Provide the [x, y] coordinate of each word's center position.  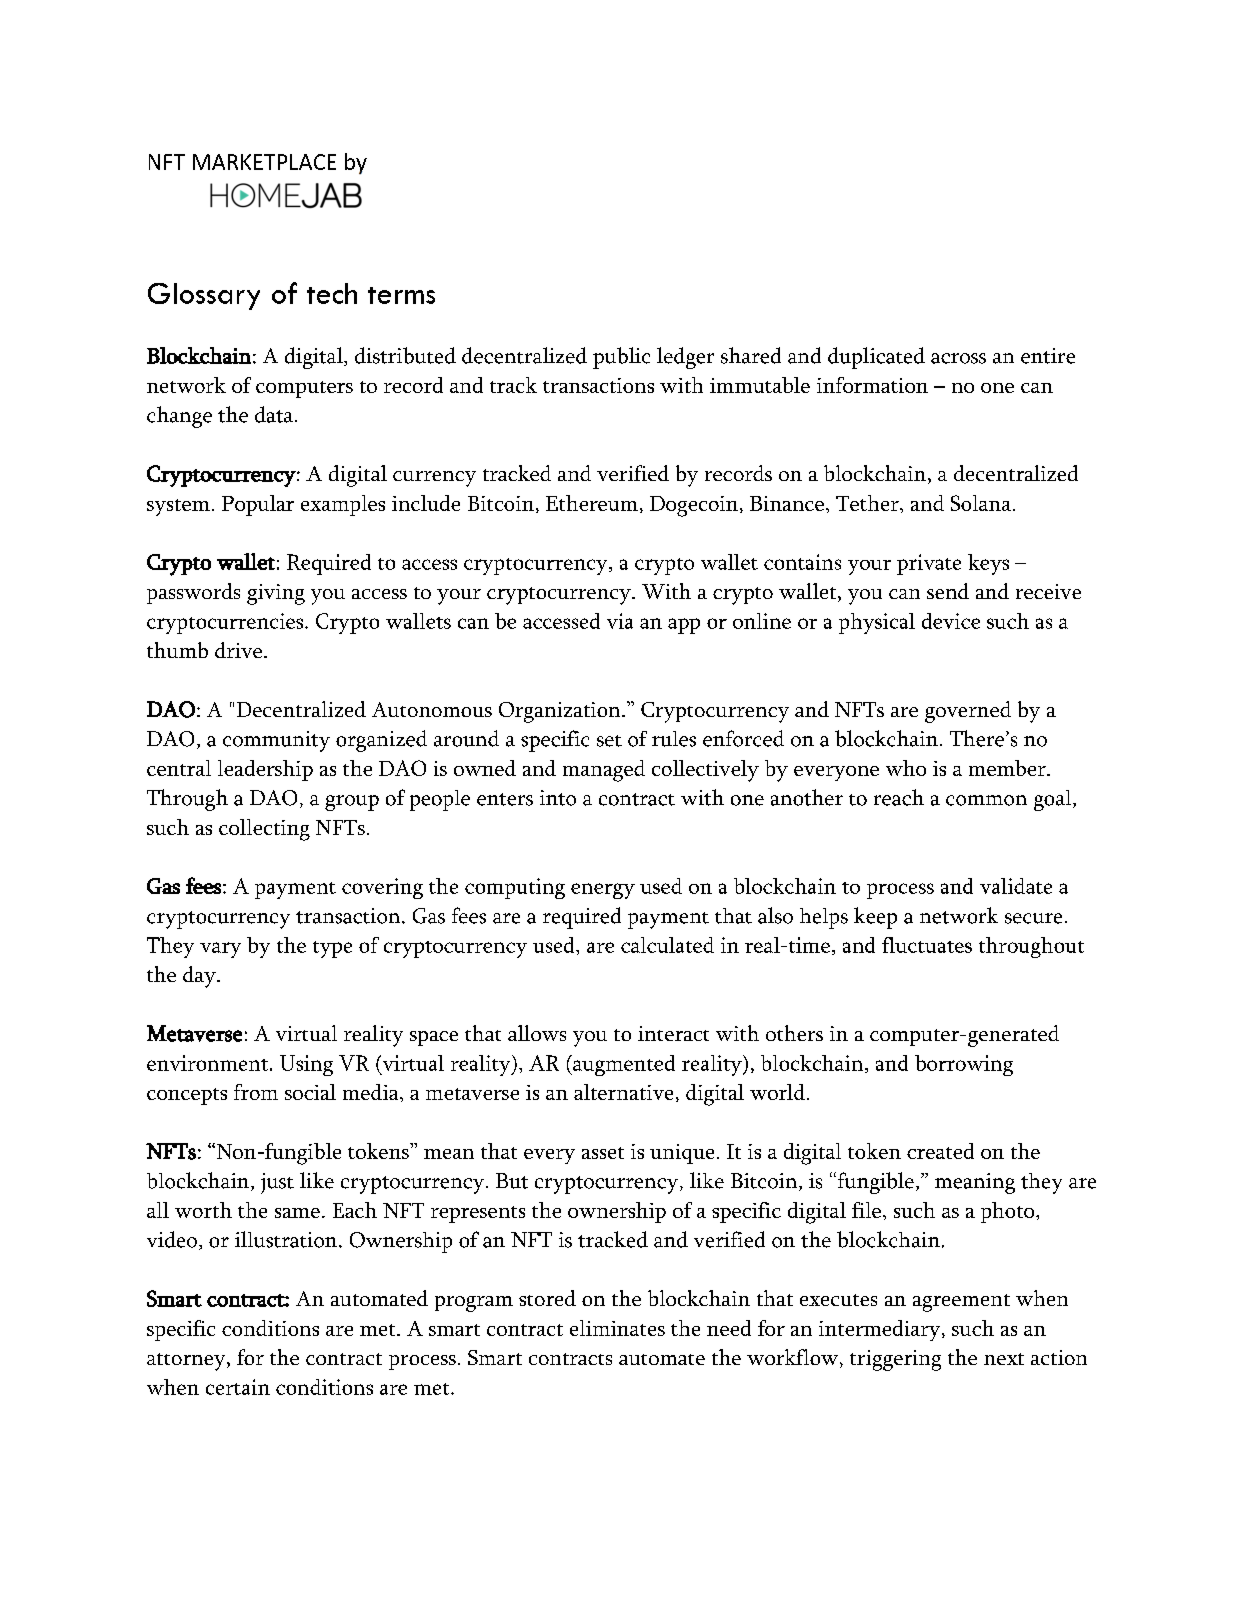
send [948, 591]
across [958, 358]
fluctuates [927, 945]
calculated [667, 945]
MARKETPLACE [264, 162]
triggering [895, 1360]
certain [238, 1387]
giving [276, 594]
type [332, 949]
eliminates [617, 1328]
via [620, 621]
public [621, 358]
